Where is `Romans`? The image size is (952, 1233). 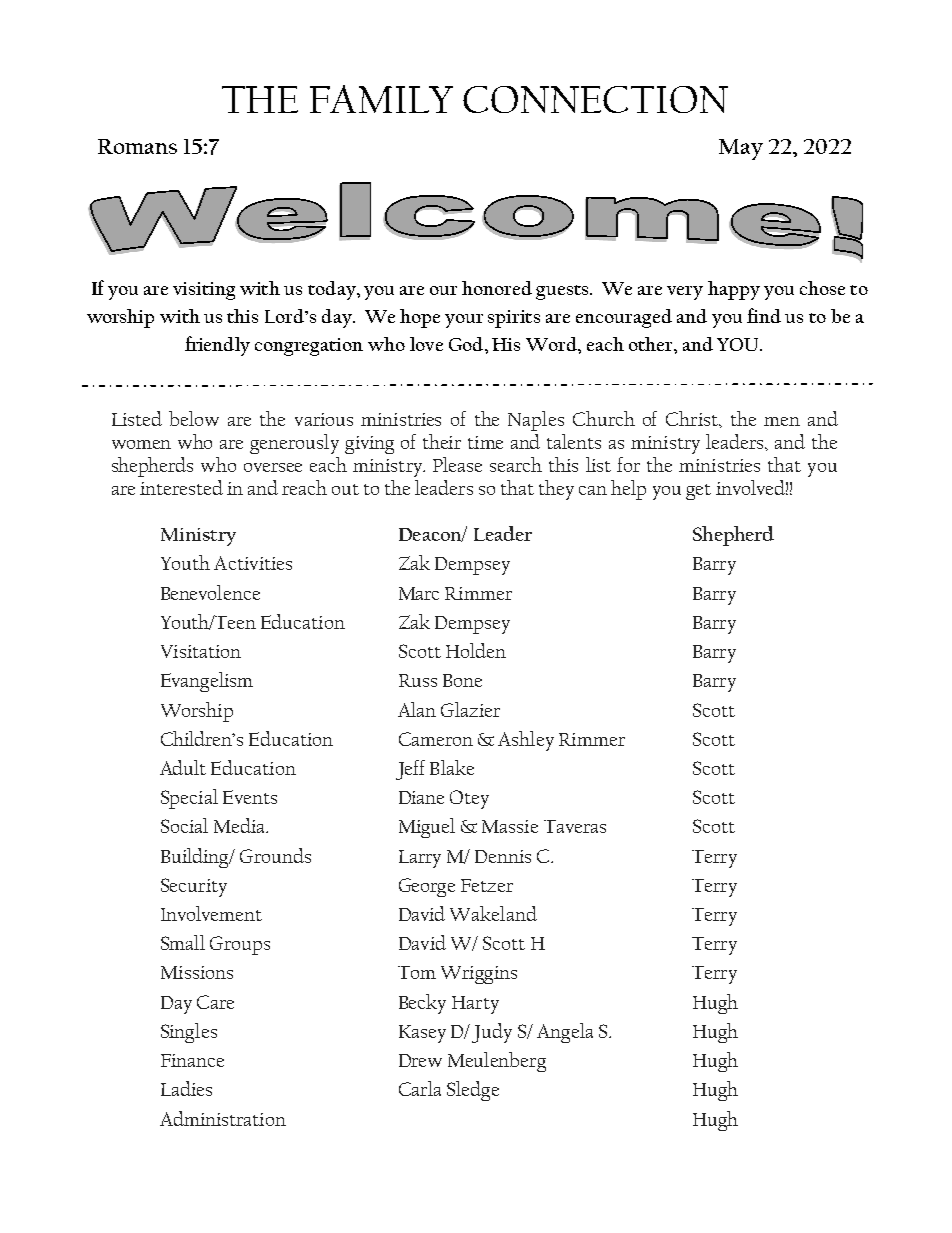 Romans is located at coordinates (137, 146).
